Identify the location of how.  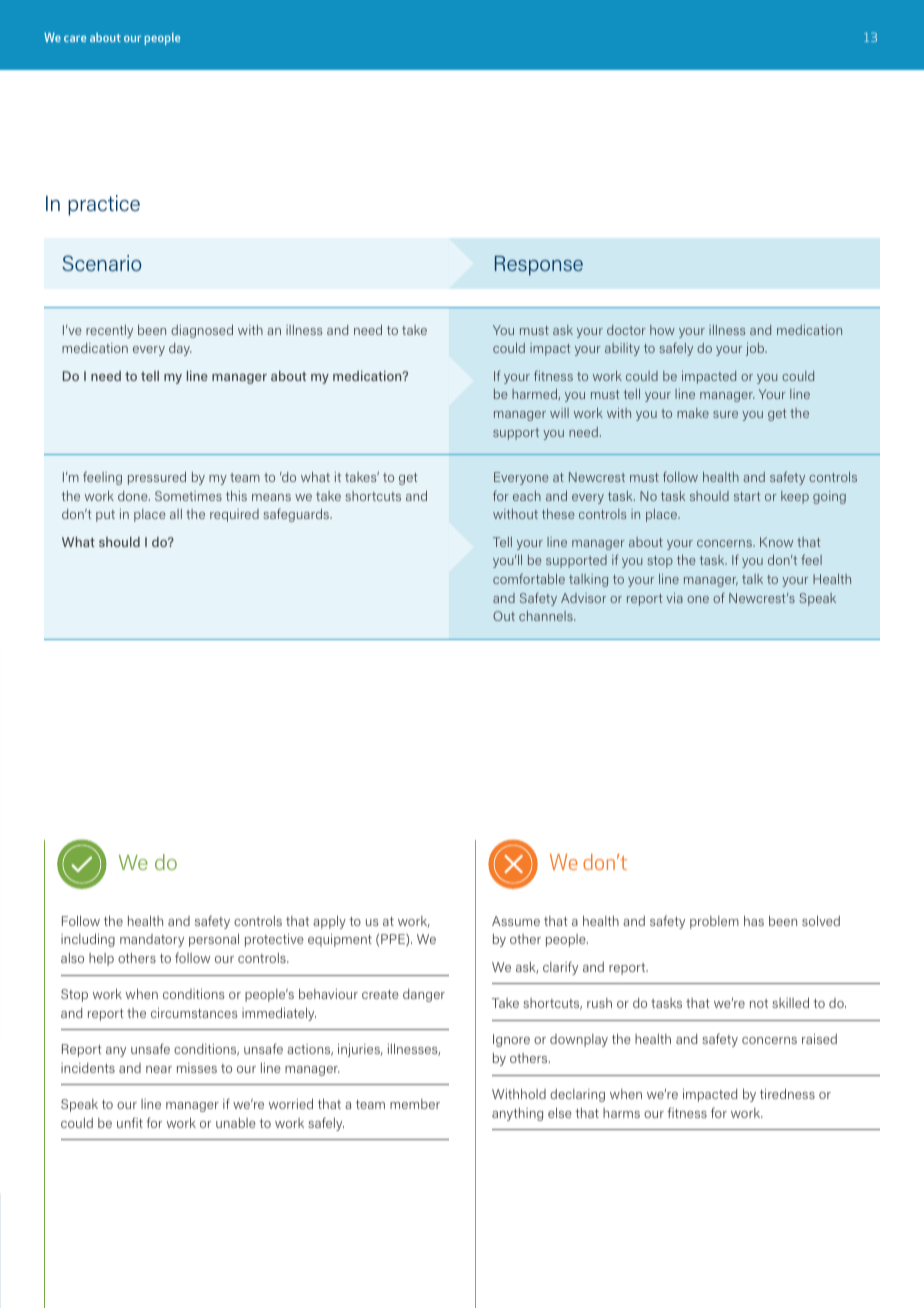
(662, 330).
